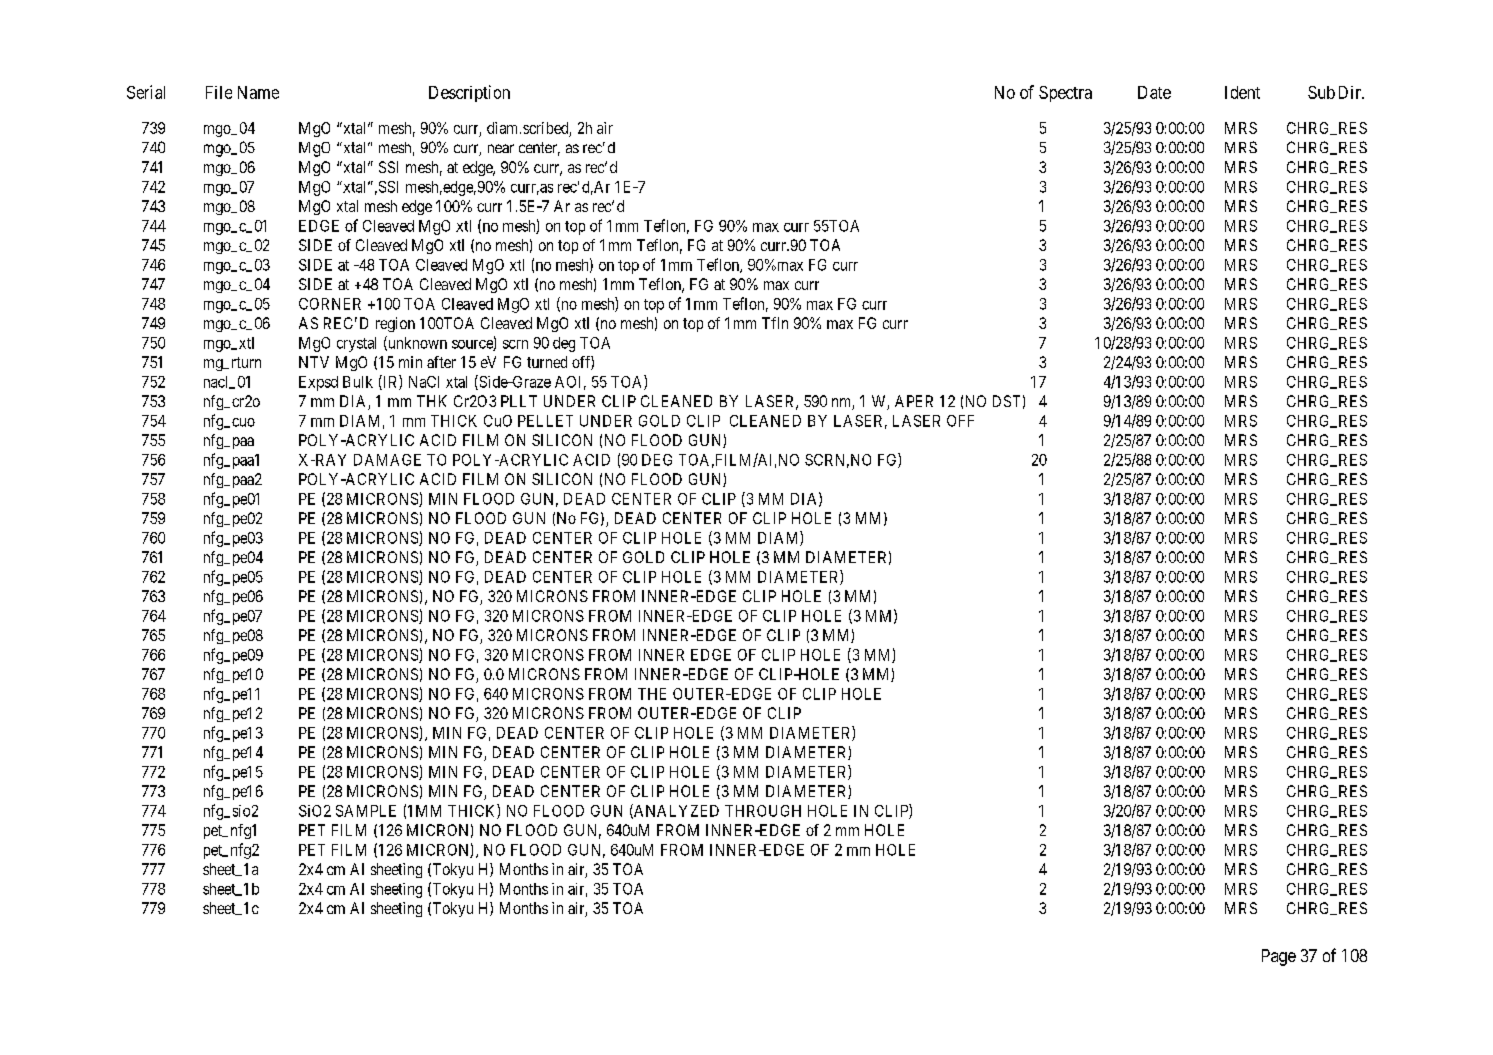 The width and height of the page is (1493, 1055). What do you see at coordinates (1242, 92) in the page?
I see `Ident` at bounding box center [1242, 92].
